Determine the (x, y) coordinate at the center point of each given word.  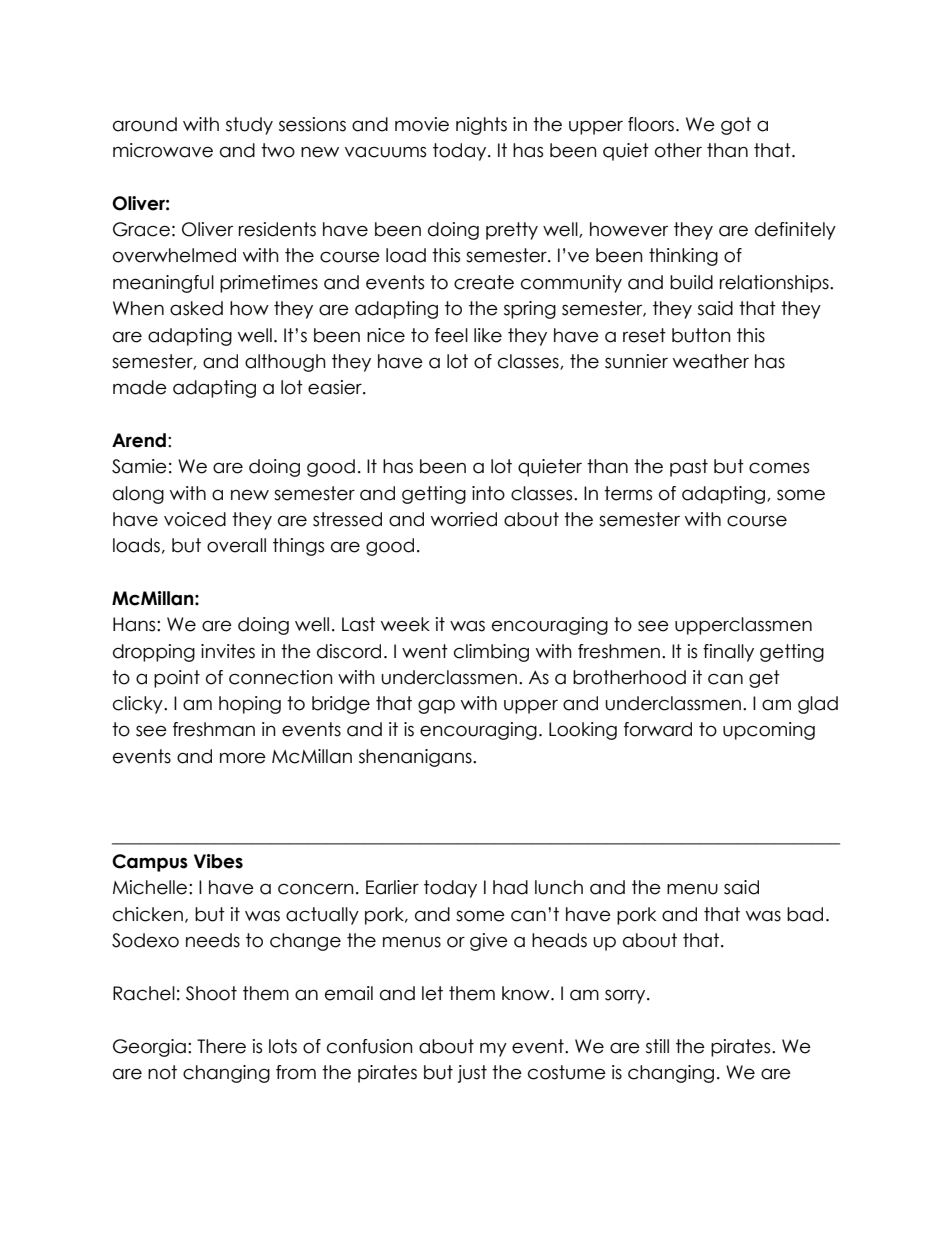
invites (228, 651)
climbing (491, 653)
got (736, 126)
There (221, 1046)
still (657, 1046)
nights (481, 126)
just (472, 1074)
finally (728, 653)
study (249, 126)
